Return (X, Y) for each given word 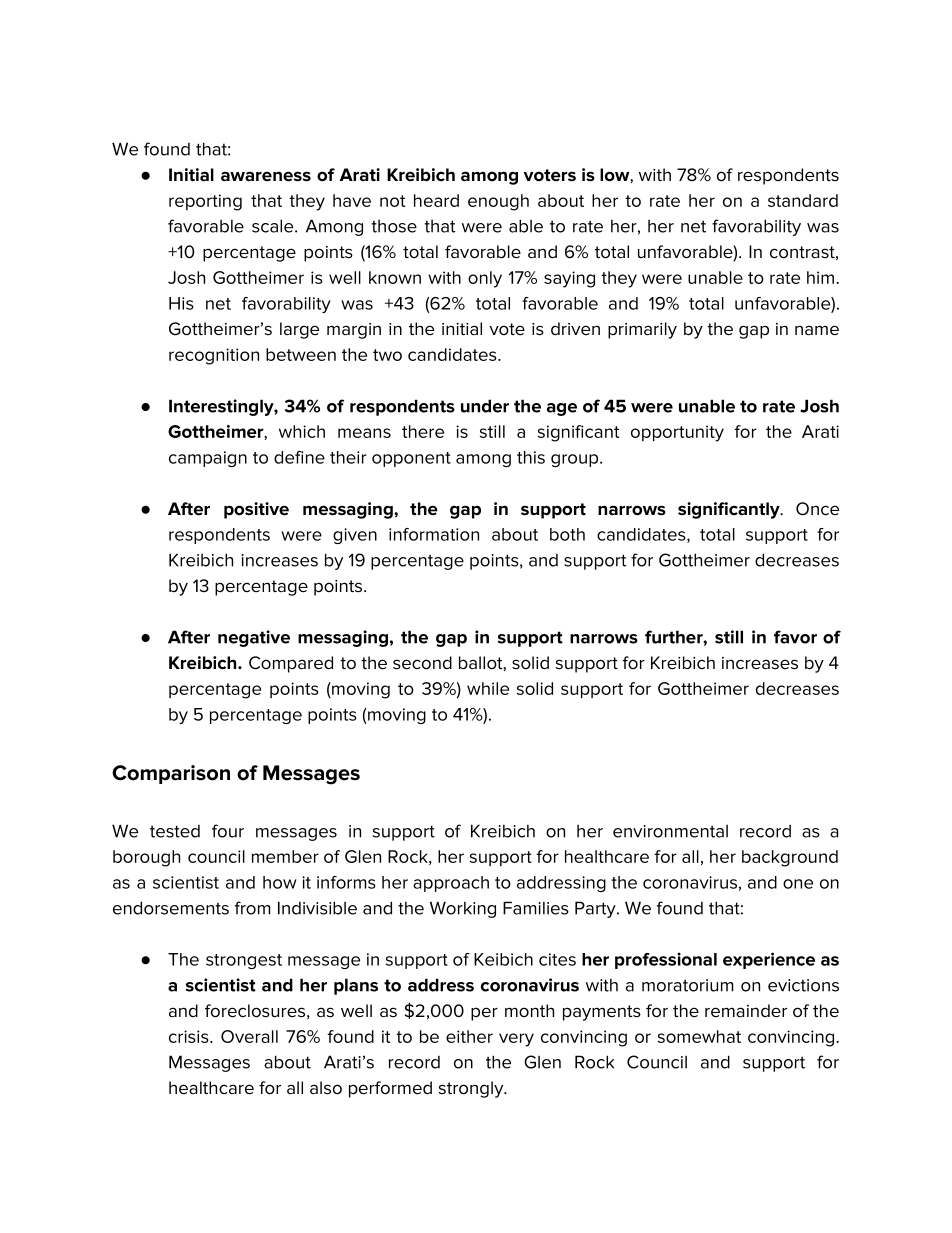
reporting (205, 202)
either (469, 1036)
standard (803, 200)
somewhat (699, 1036)
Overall (249, 1036)
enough (498, 202)
